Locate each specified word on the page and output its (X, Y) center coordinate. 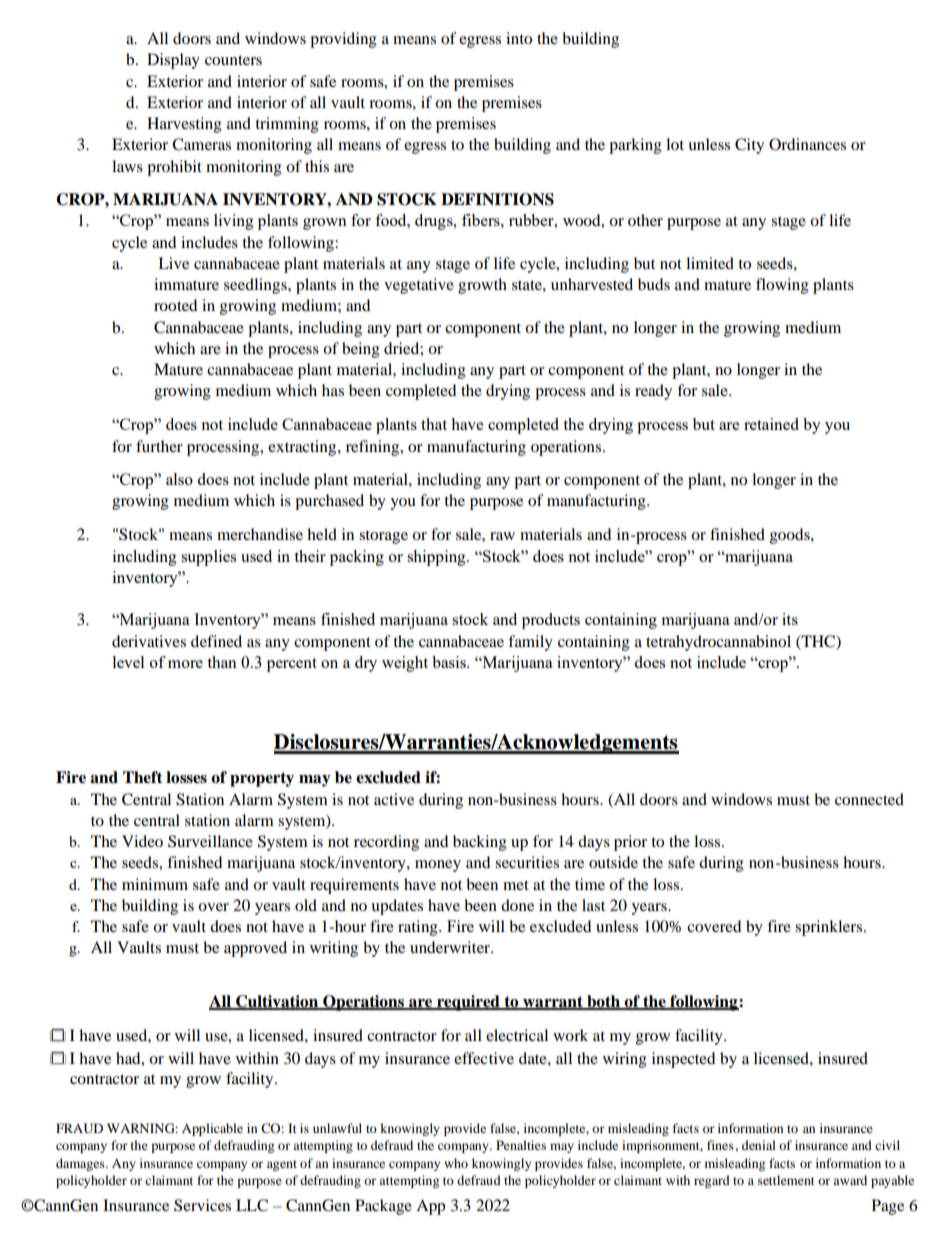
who (456, 1163)
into (519, 38)
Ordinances (807, 144)
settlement (786, 1180)
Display (173, 61)
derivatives (149, 641)
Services (202, 1205)
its (790, 619)
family (530, 643)
